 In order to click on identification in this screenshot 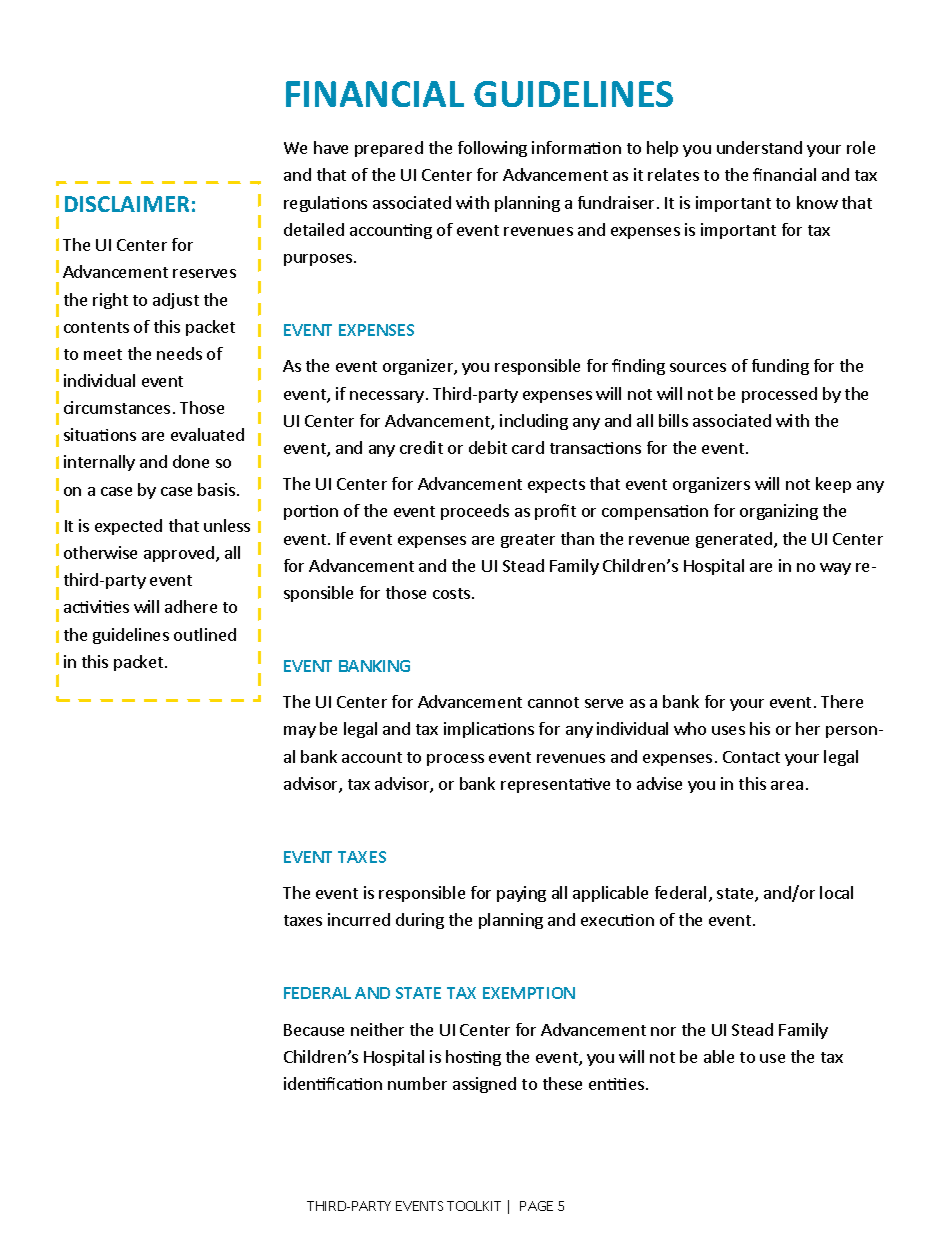, I will do `click(333, 1083)`.
